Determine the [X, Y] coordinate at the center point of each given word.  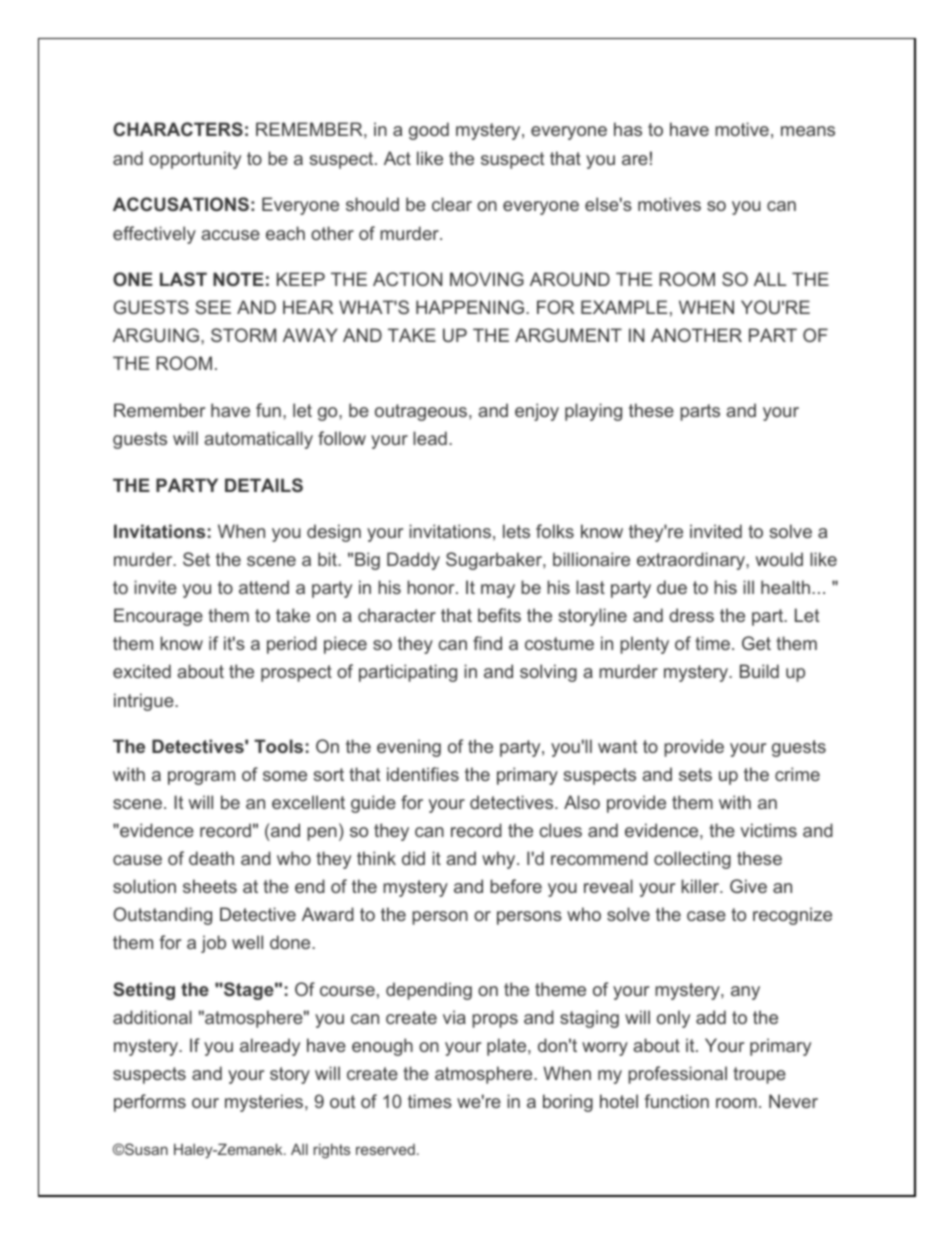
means [808, 131]
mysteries [265, 1103]
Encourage [158, 617]
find [487, 643]
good [429, 131]
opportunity [195, 160]
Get [756, 643]
